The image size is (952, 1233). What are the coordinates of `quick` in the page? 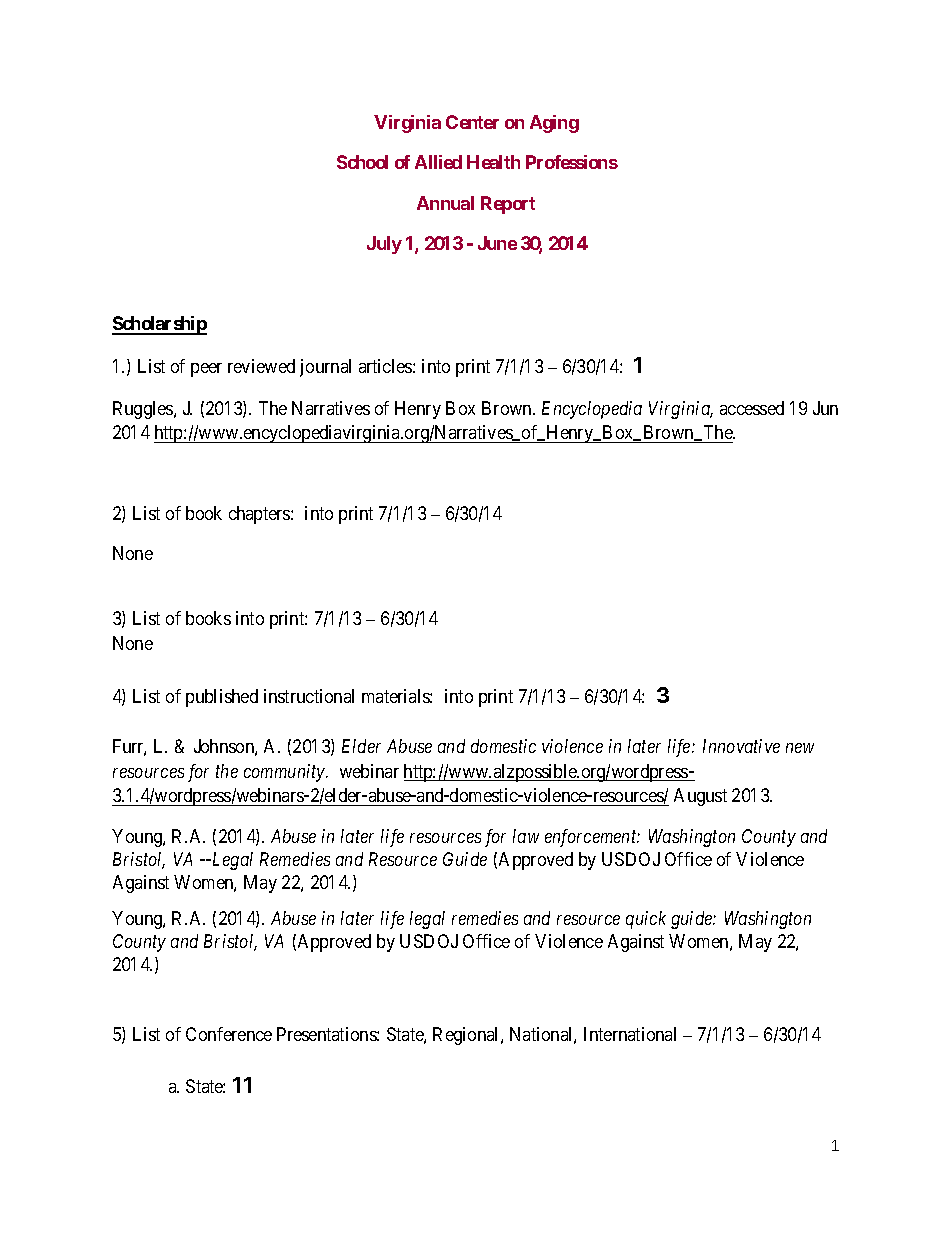 It's located at (646, 920).
